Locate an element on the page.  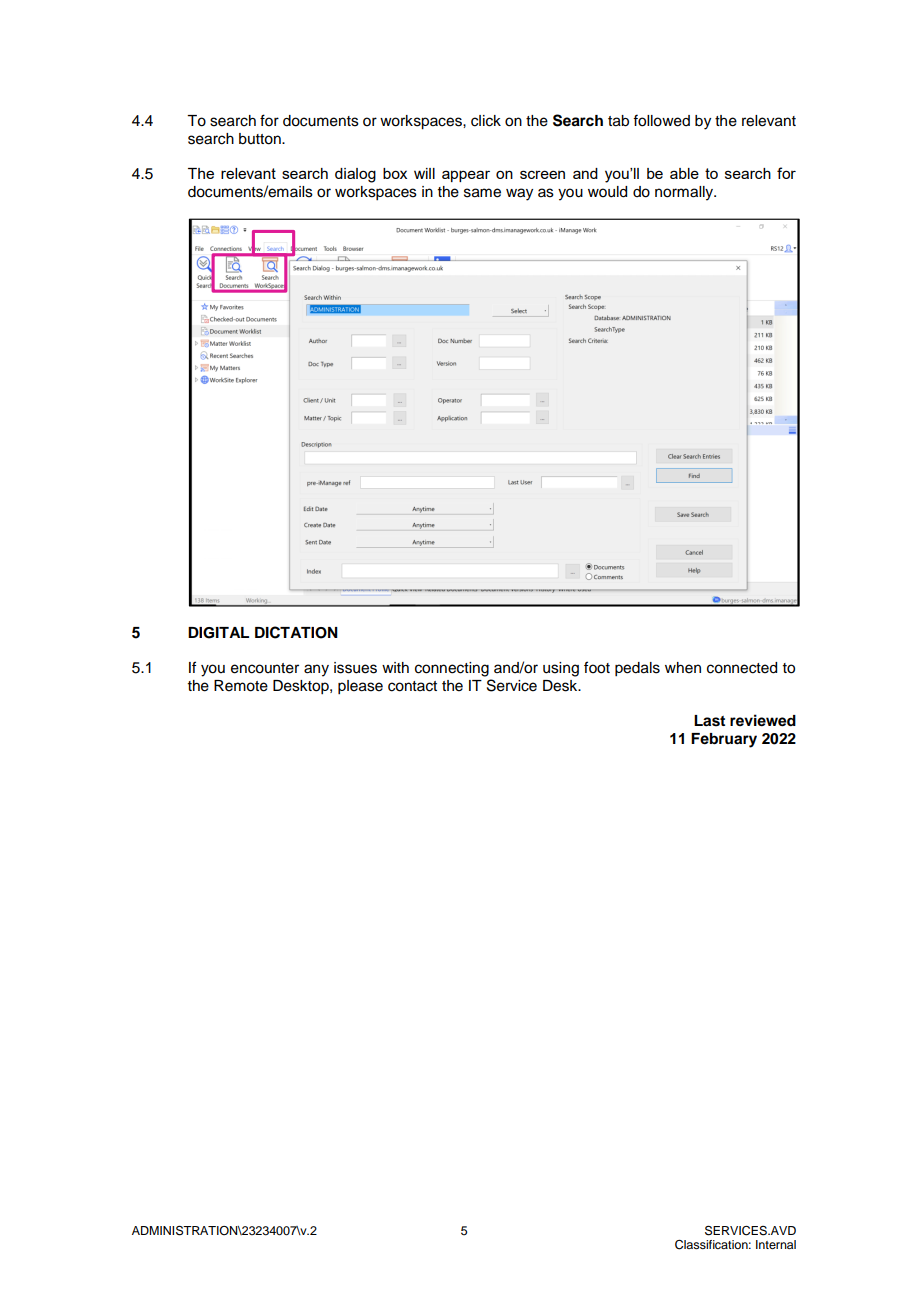
February is located at coordinates (724, 740).
